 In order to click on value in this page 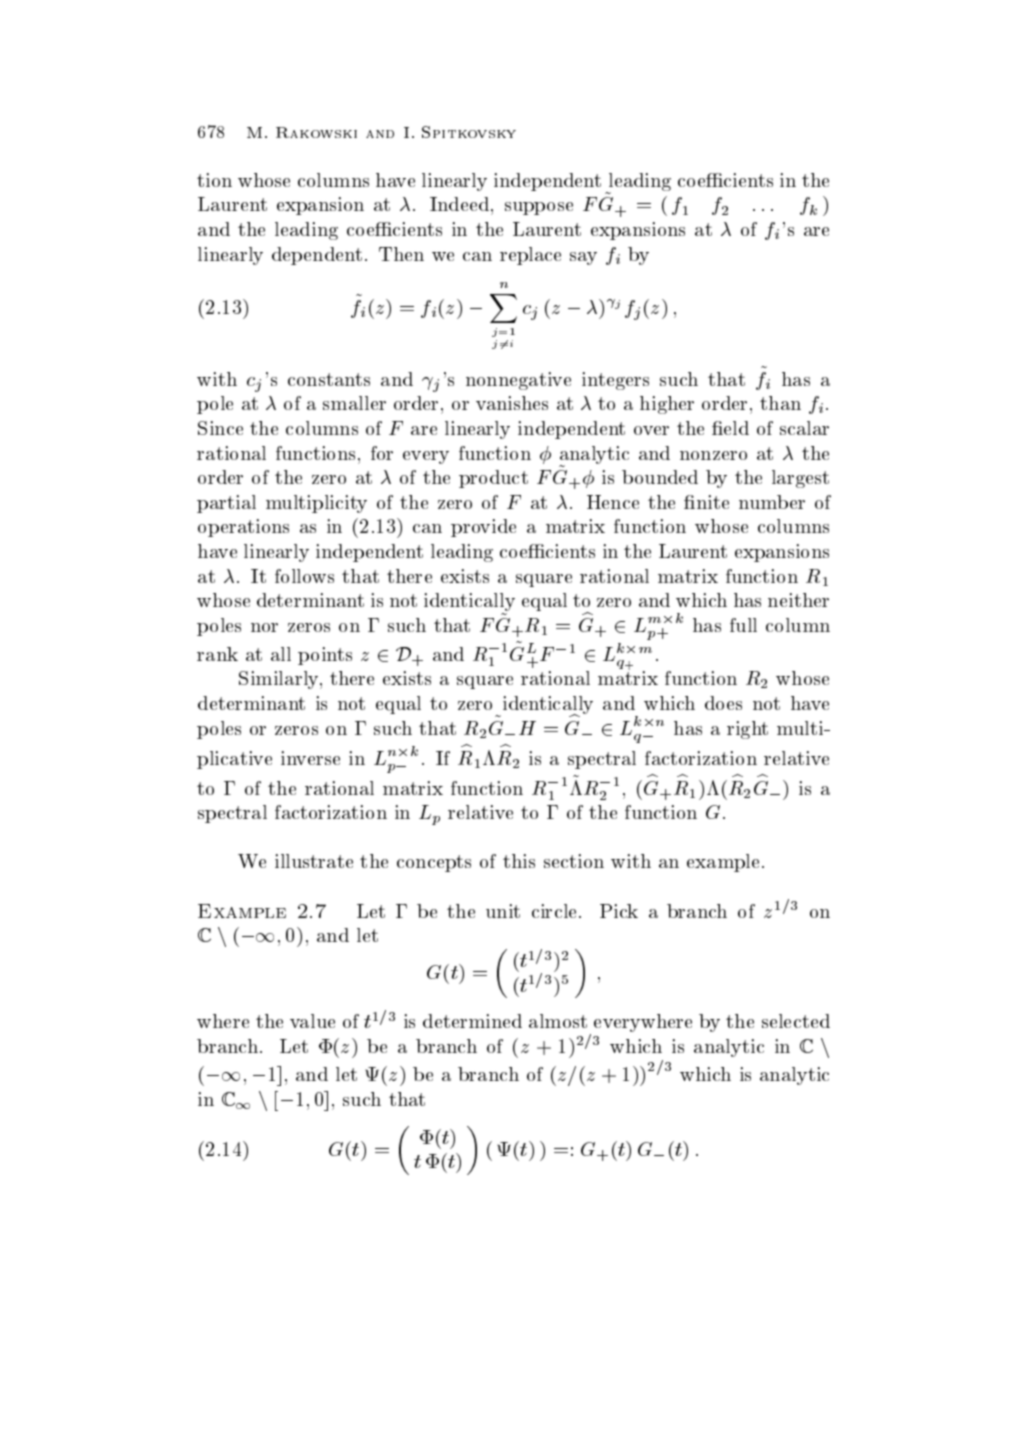, I will do `click(312, 1021)`.
